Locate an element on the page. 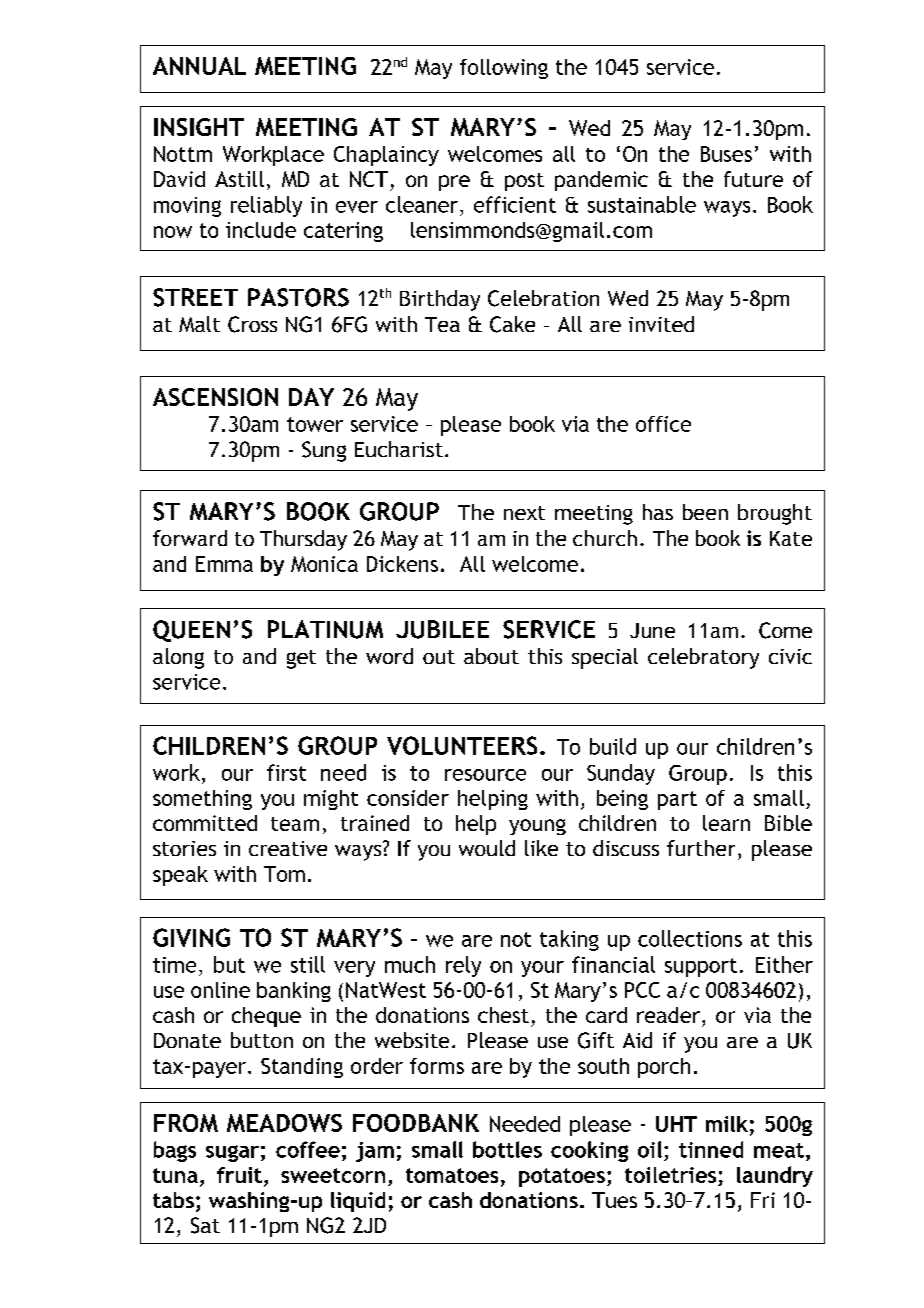 The width and height of the page is (924, 1308). INSIGHT is located at coordinates (199, 127).
